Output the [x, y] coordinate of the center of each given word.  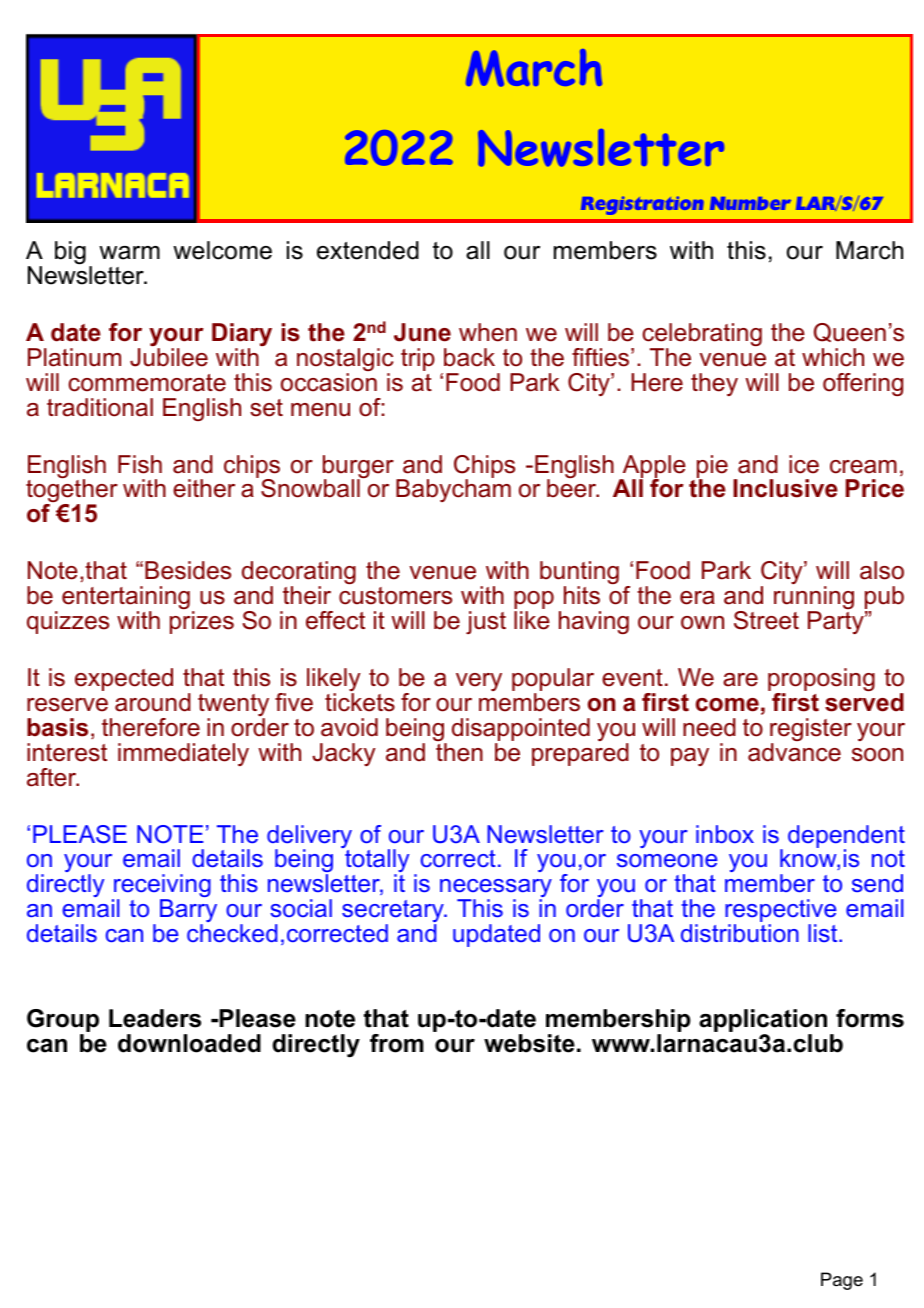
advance [794, 752]
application [763, 1022]
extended [368, 250]
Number [750, 203]
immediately [183, 754]
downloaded [189, 1043]
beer [573, 487]
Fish [140, 464]
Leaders [155, 1018]
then [459, 752]
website [529, 1043]
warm [129, 253]
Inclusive [785, 488]
